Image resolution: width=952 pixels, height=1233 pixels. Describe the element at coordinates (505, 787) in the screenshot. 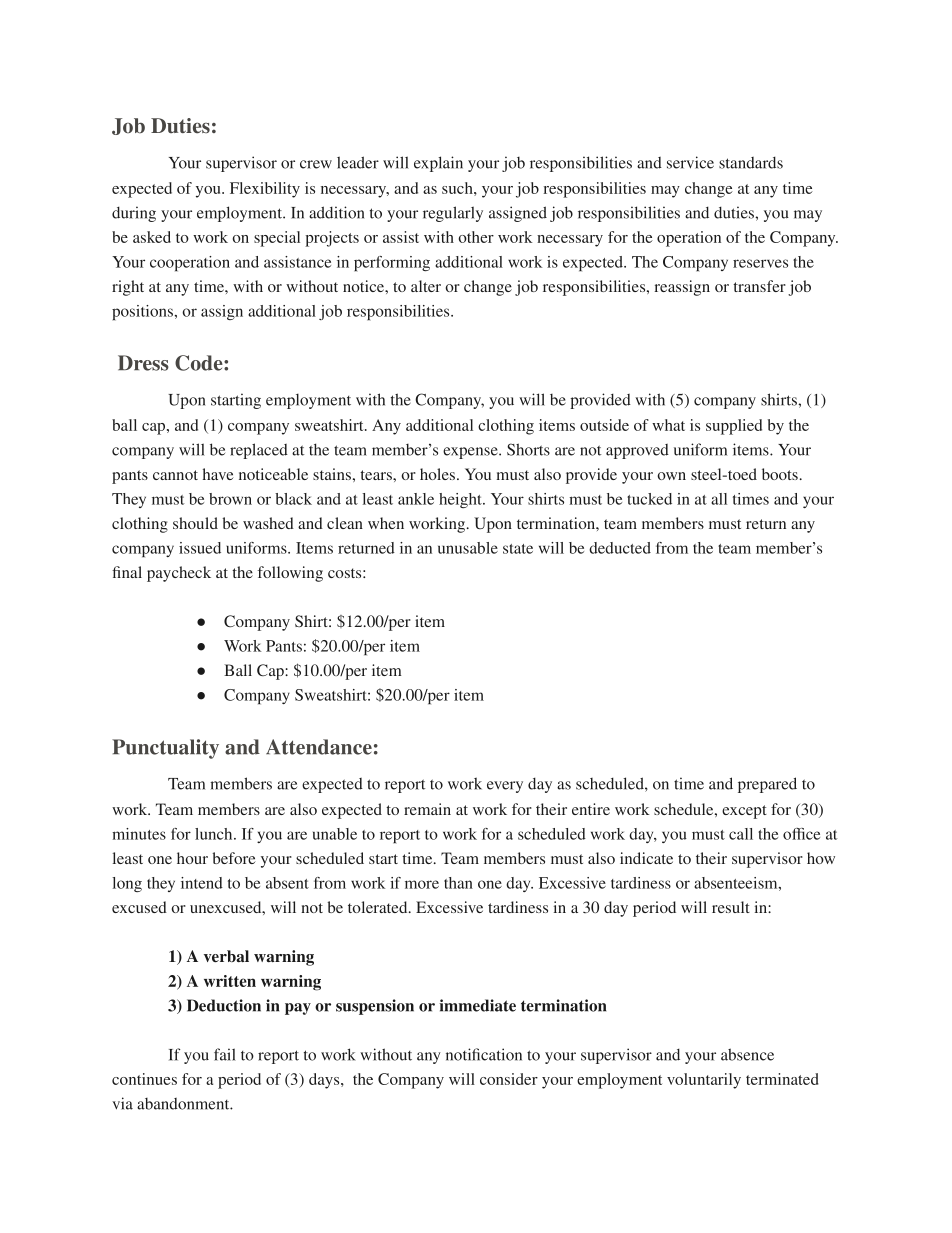

I see `every` at that location.
